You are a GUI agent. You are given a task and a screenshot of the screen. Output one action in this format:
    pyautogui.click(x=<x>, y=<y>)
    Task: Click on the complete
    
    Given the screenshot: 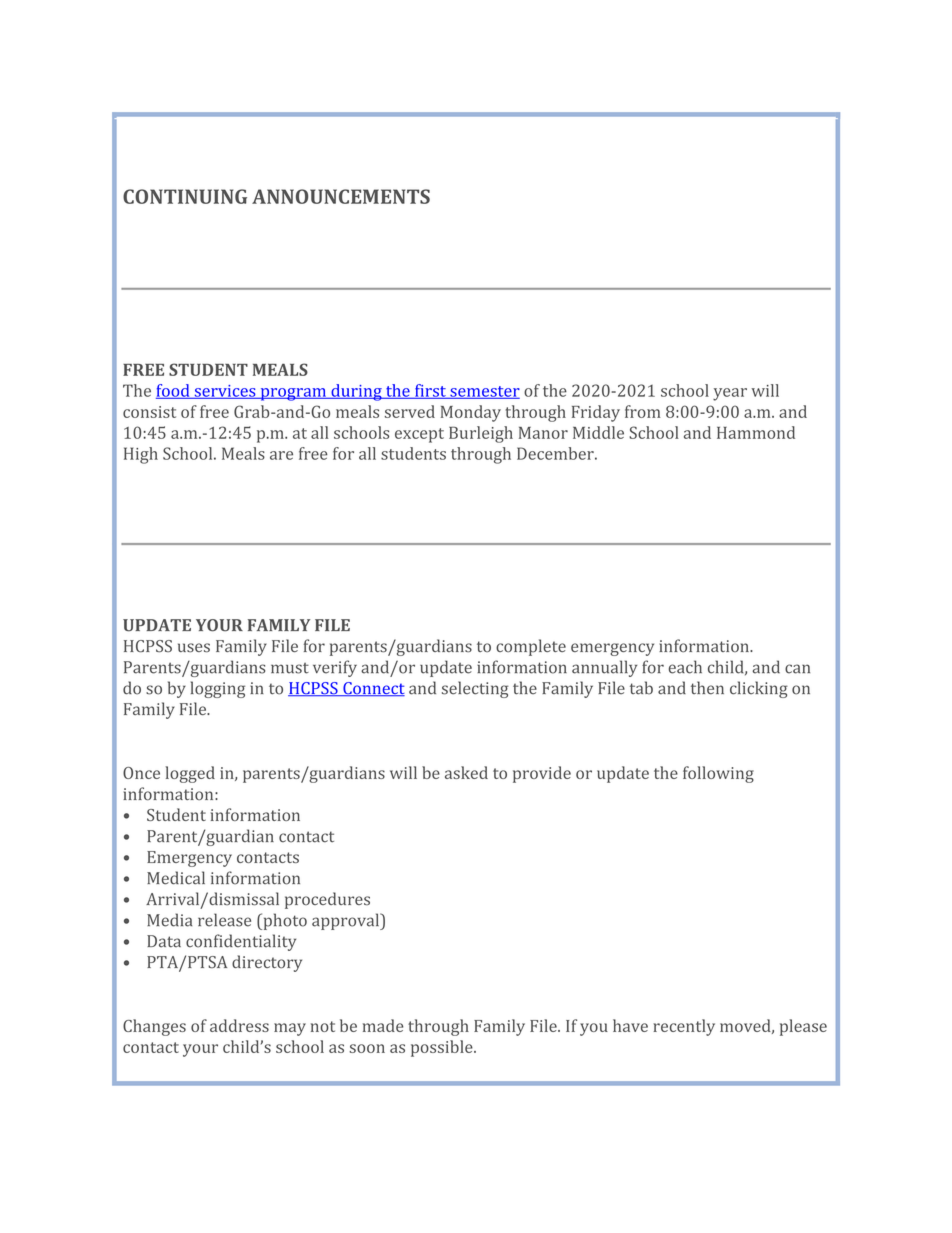 What is the action you would take?
    pyautogui.click(x=531, y=647)
